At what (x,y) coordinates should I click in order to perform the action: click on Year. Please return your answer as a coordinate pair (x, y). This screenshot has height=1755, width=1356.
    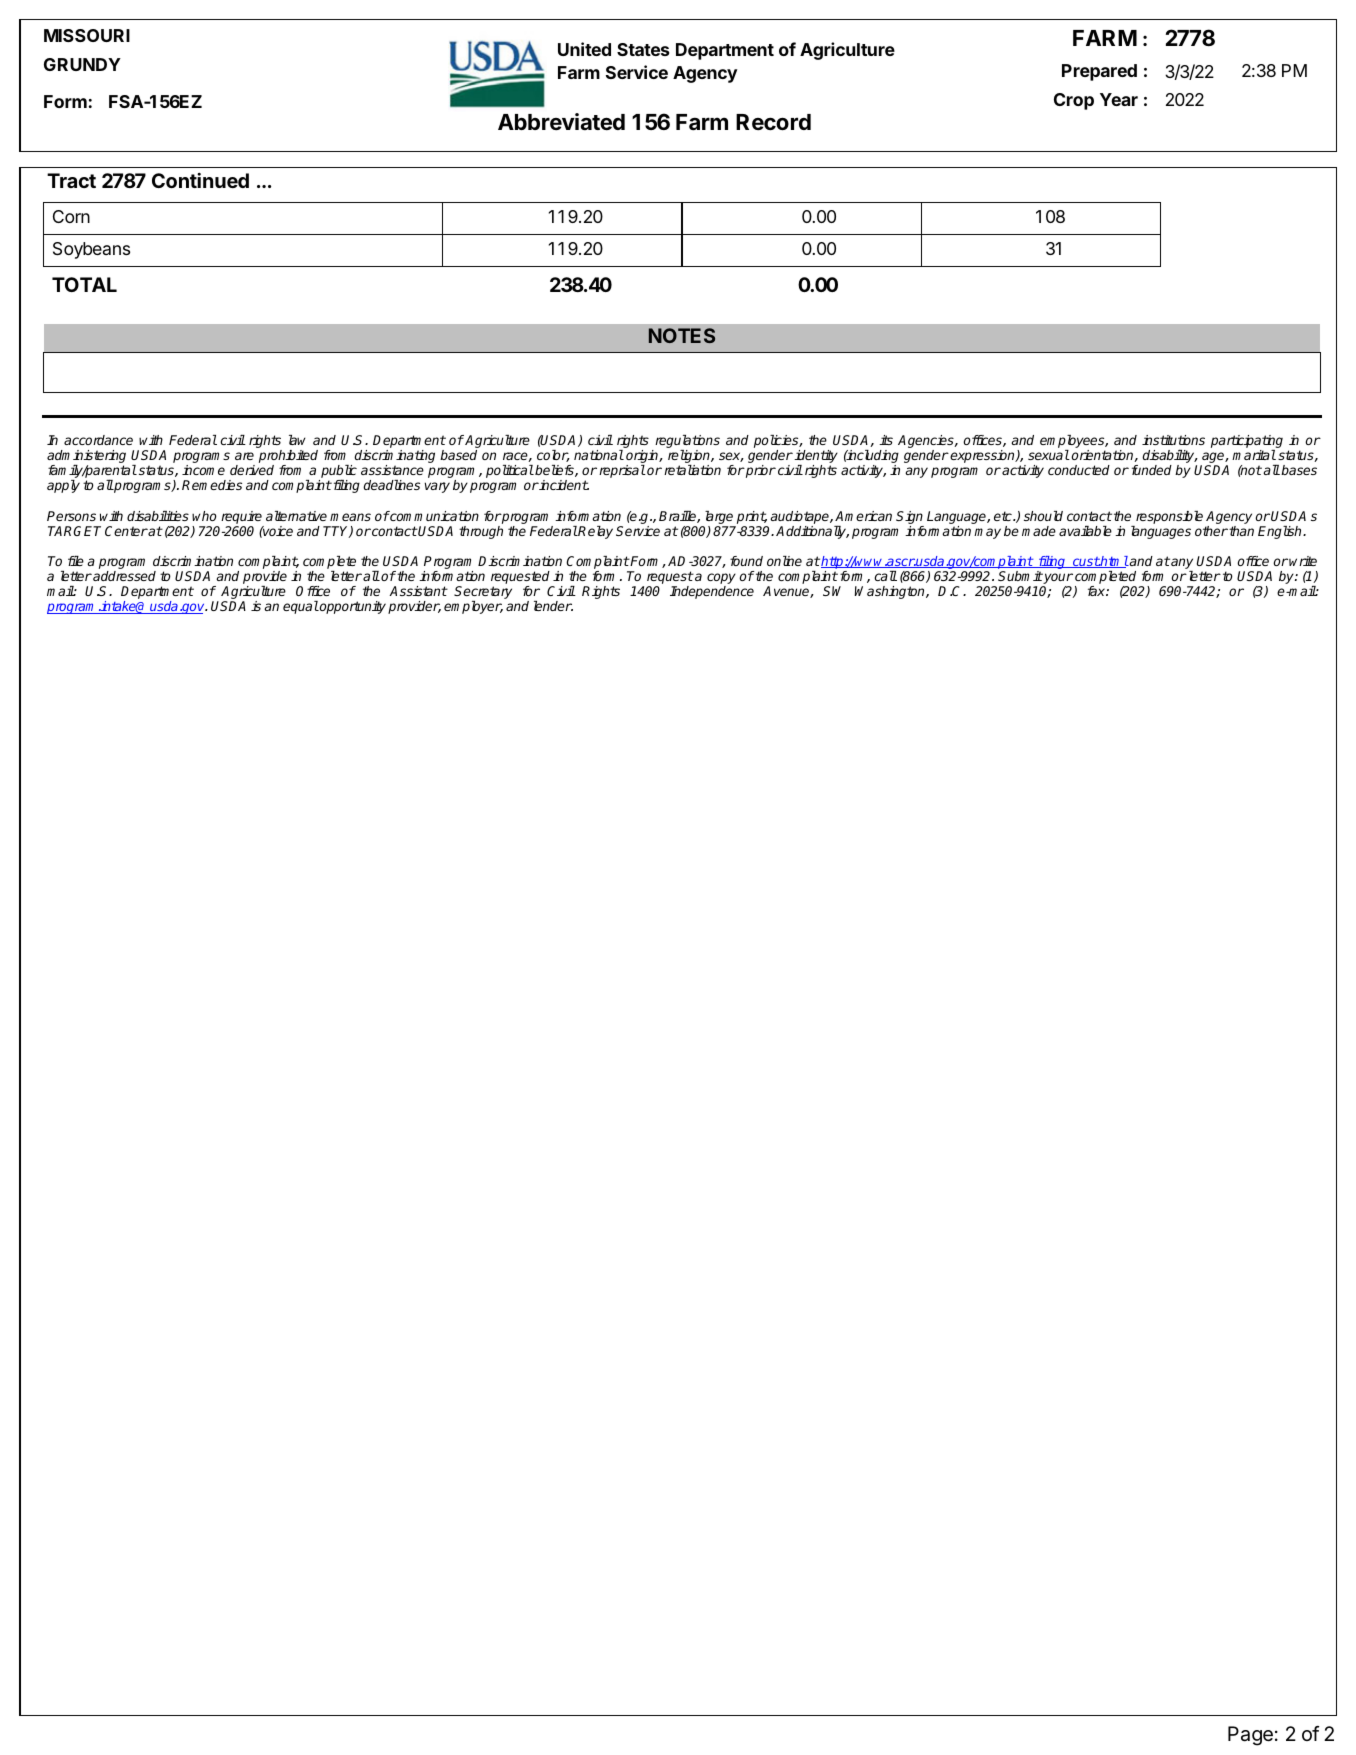
    Looking at the image, I should click on (1119, 99).
